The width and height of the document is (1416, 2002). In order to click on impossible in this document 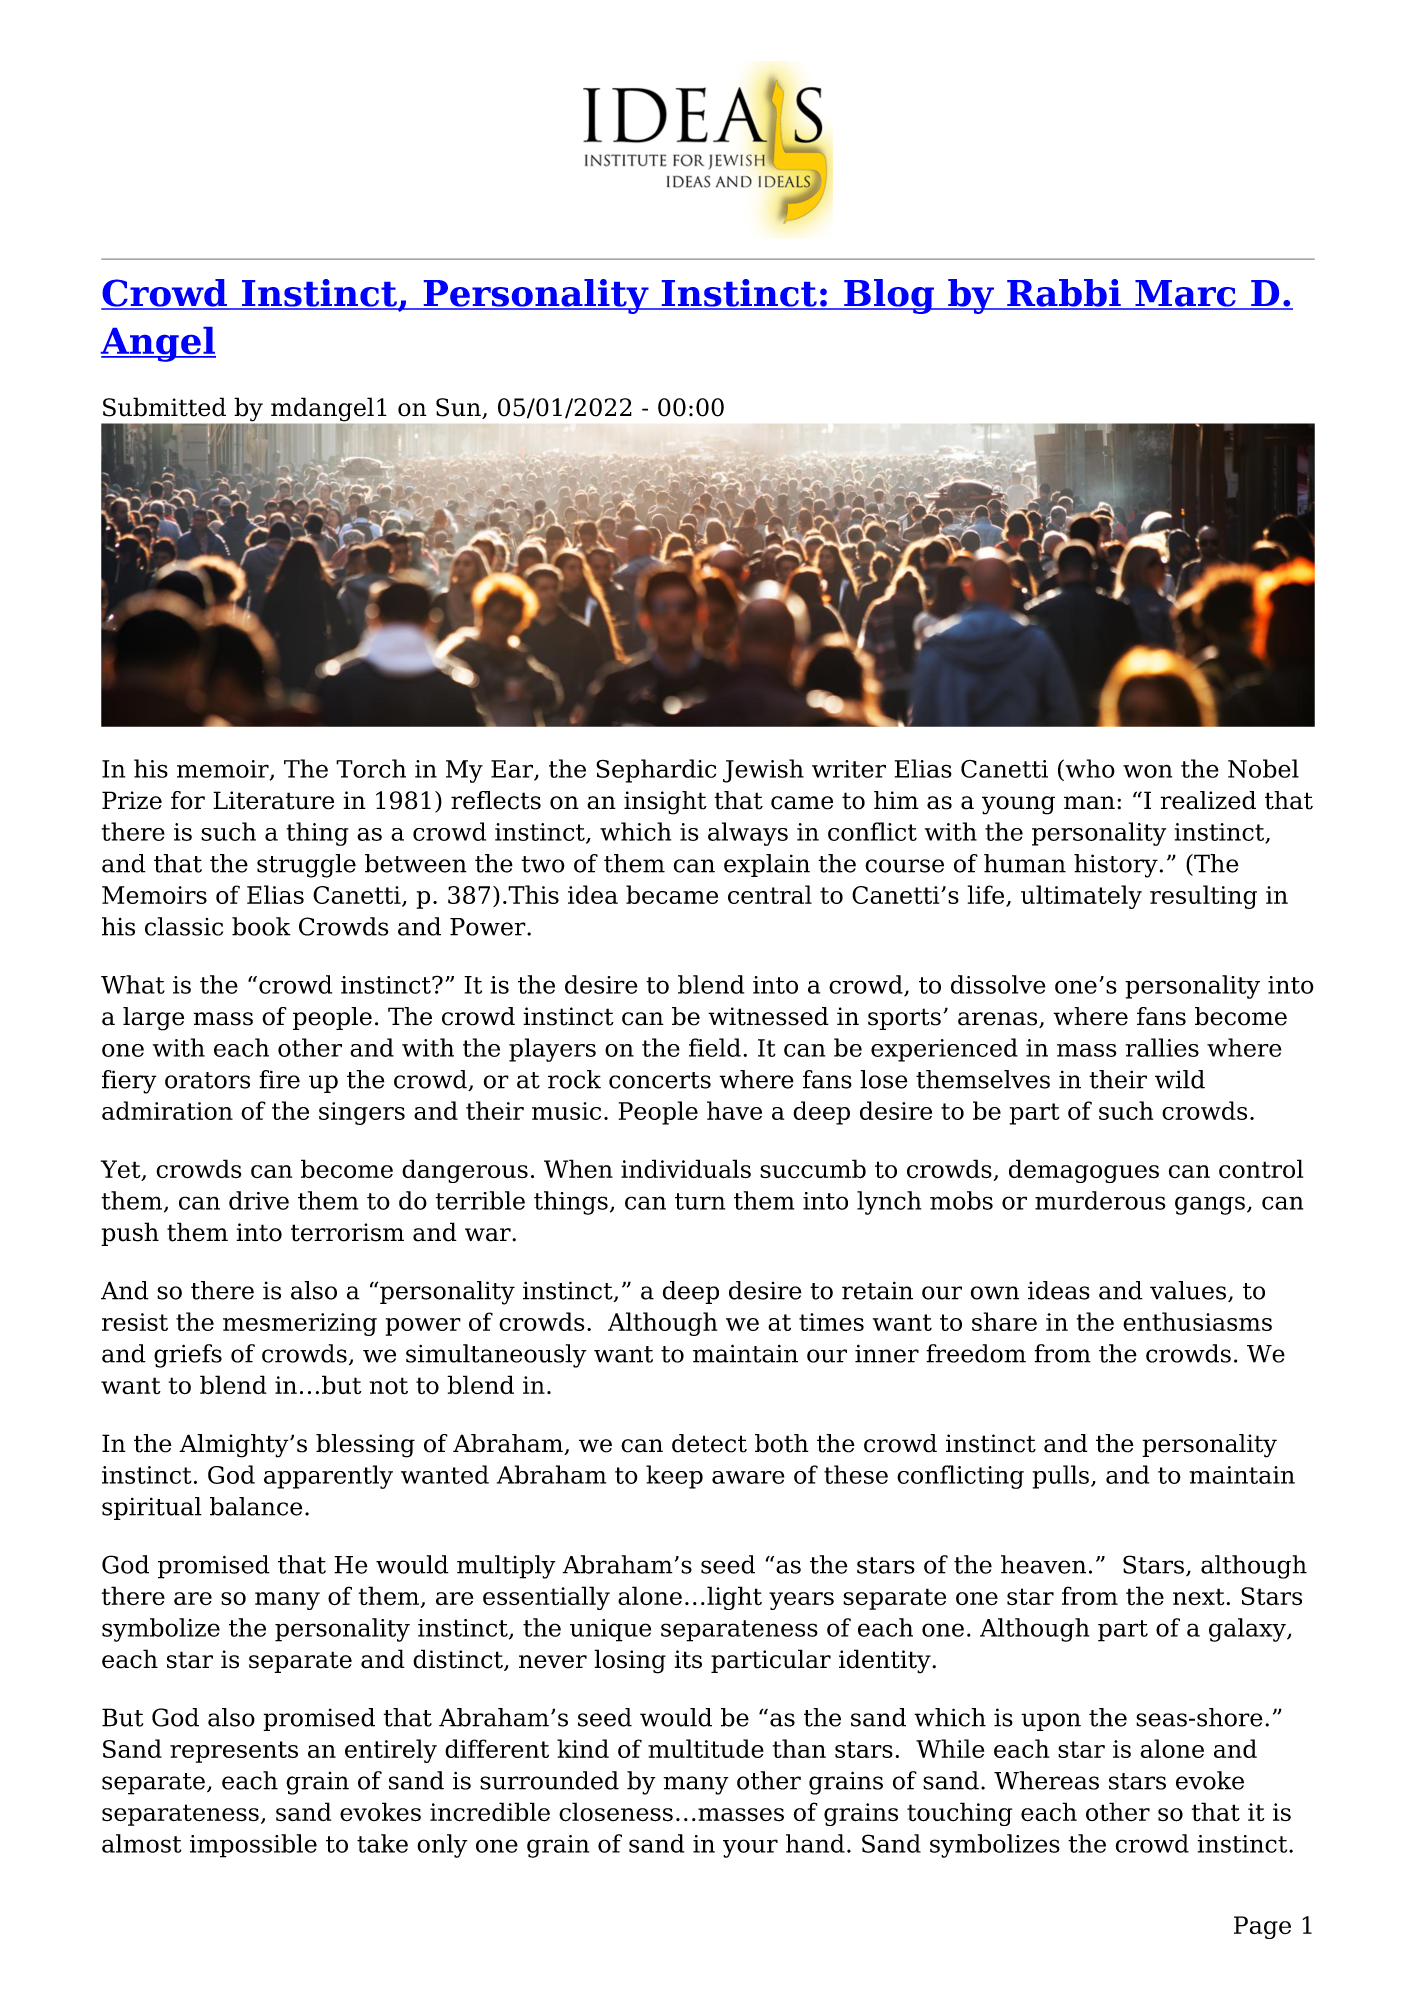, I will do `click(253, 1846)`.
